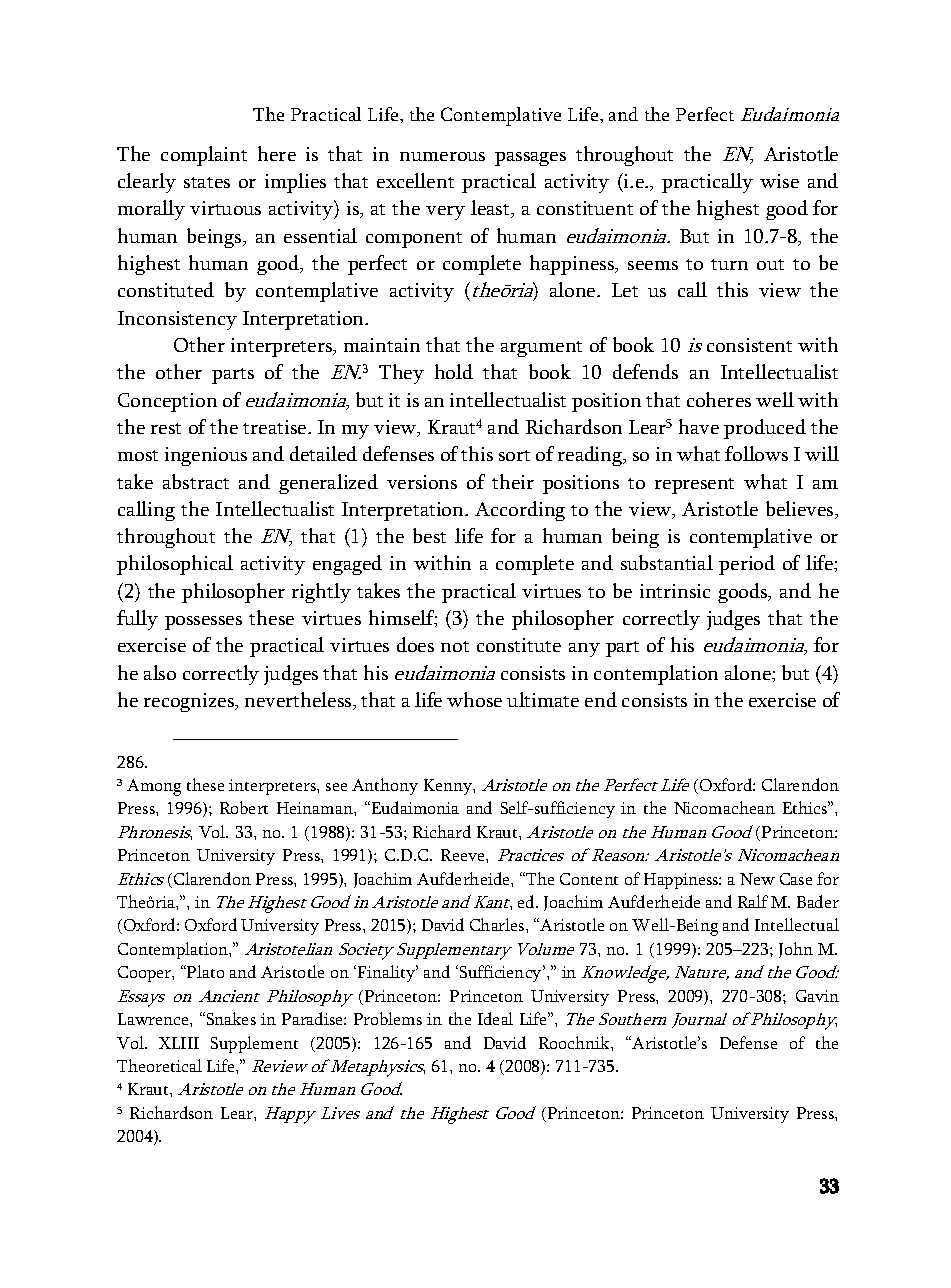 The width and height of the screenshot is (951, 1288). What do you see at coordinates (779, 181) in the screenshot?
I see `wise` at bounding box center [779, 181].
